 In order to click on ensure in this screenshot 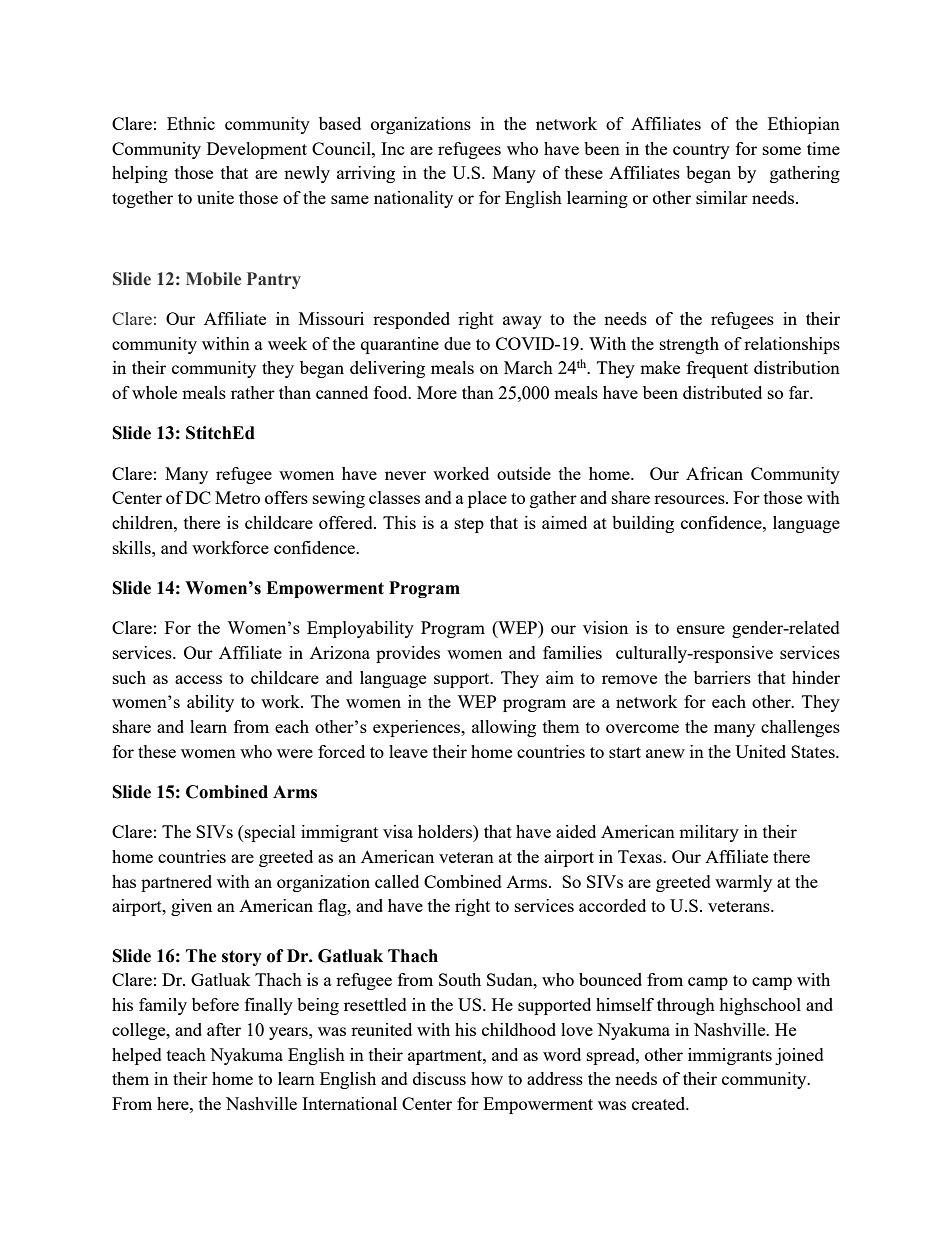, I will do `click(701, 629)`.
